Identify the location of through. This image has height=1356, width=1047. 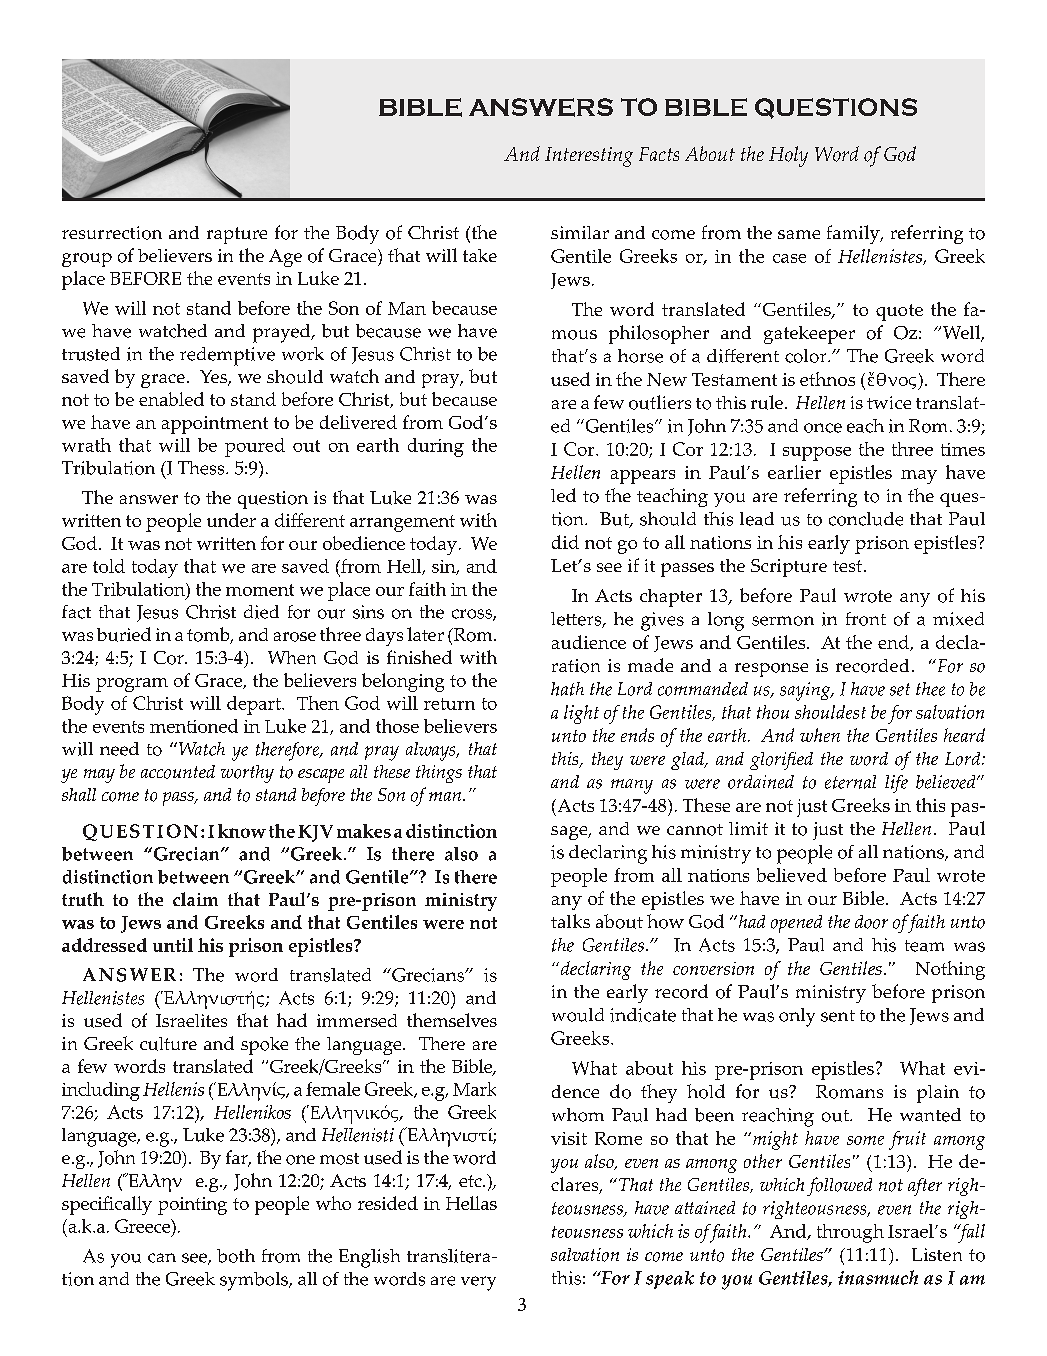
(850, 1233).
